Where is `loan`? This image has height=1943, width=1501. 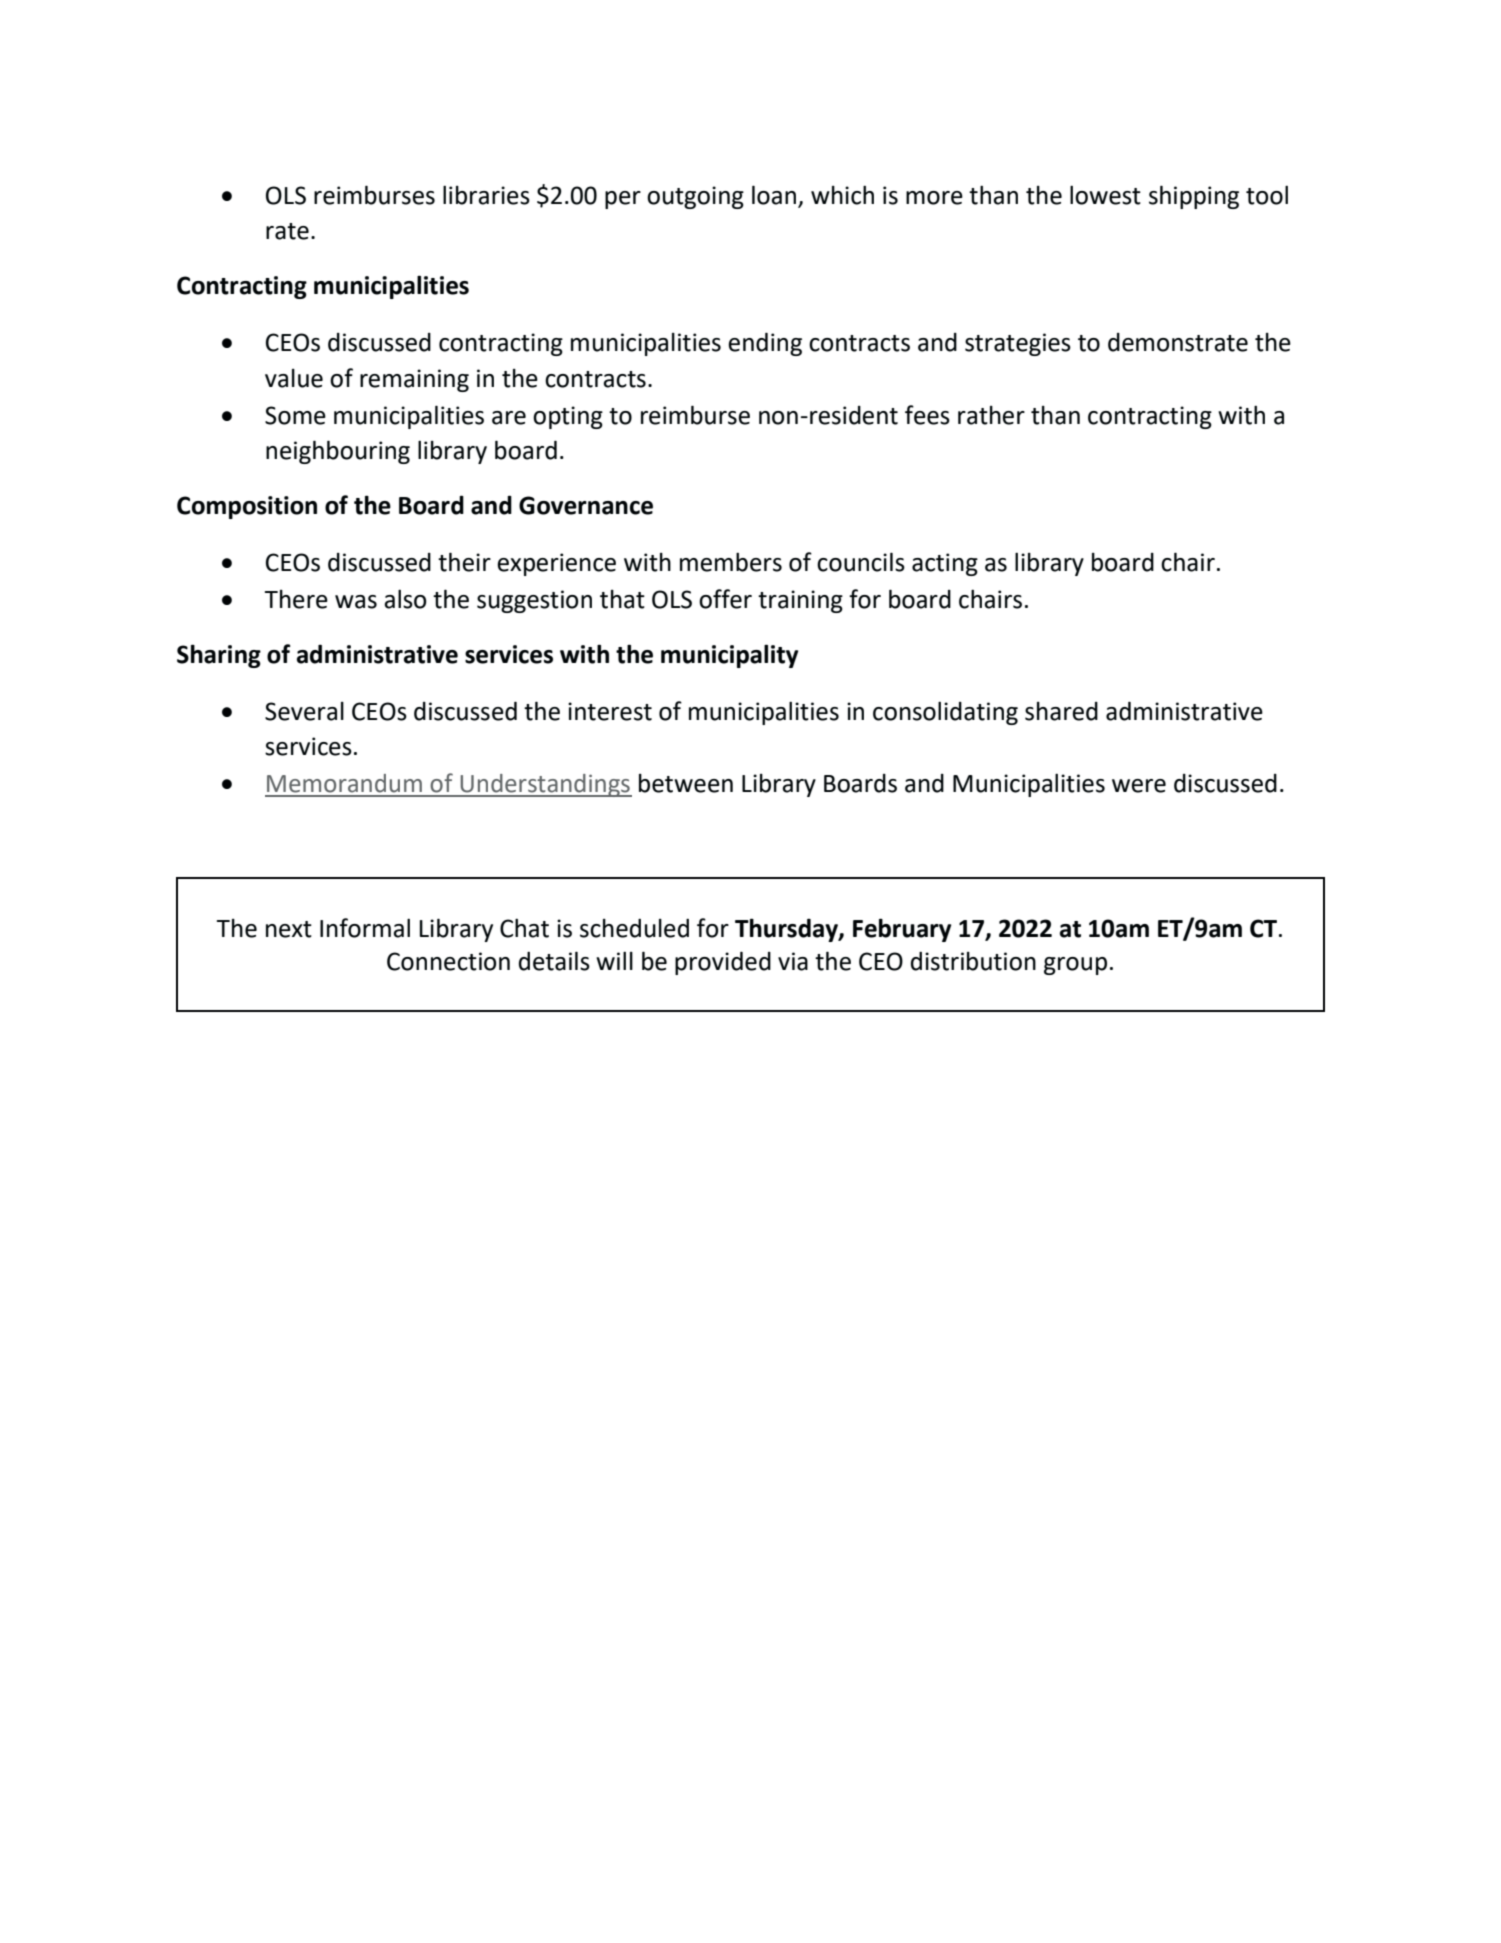
loan is located at coordinates (774, 195).
